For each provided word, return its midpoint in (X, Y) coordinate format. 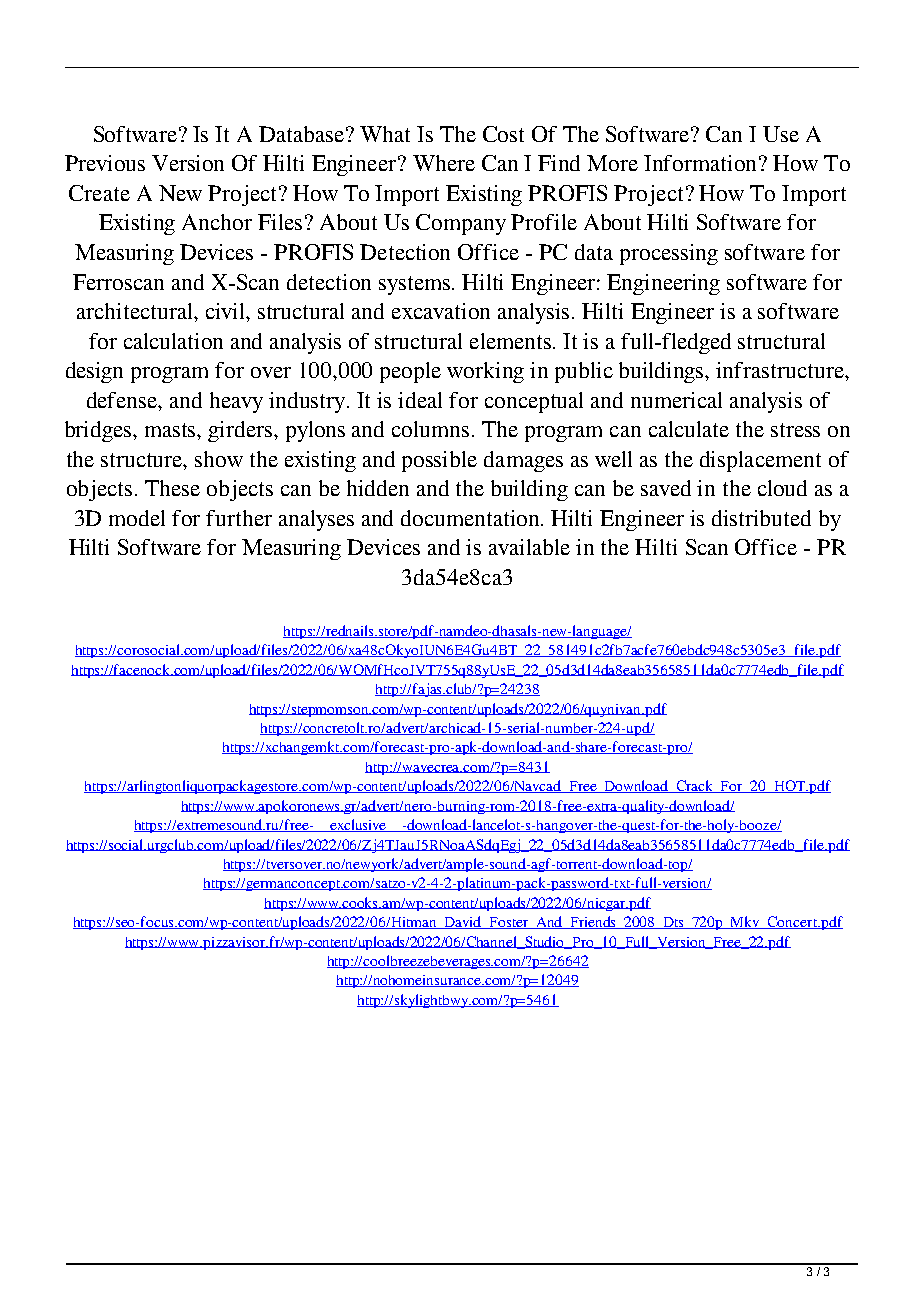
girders (241, 431)
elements (512, 341)
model (137, 518)
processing (669, 254)
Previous (105, 163)
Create (99, 193)
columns (430, 429)
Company (461, 224)
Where (444, 163)
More (612, 163)
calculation (173, 341)
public (584, 372)
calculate (689, 429)
